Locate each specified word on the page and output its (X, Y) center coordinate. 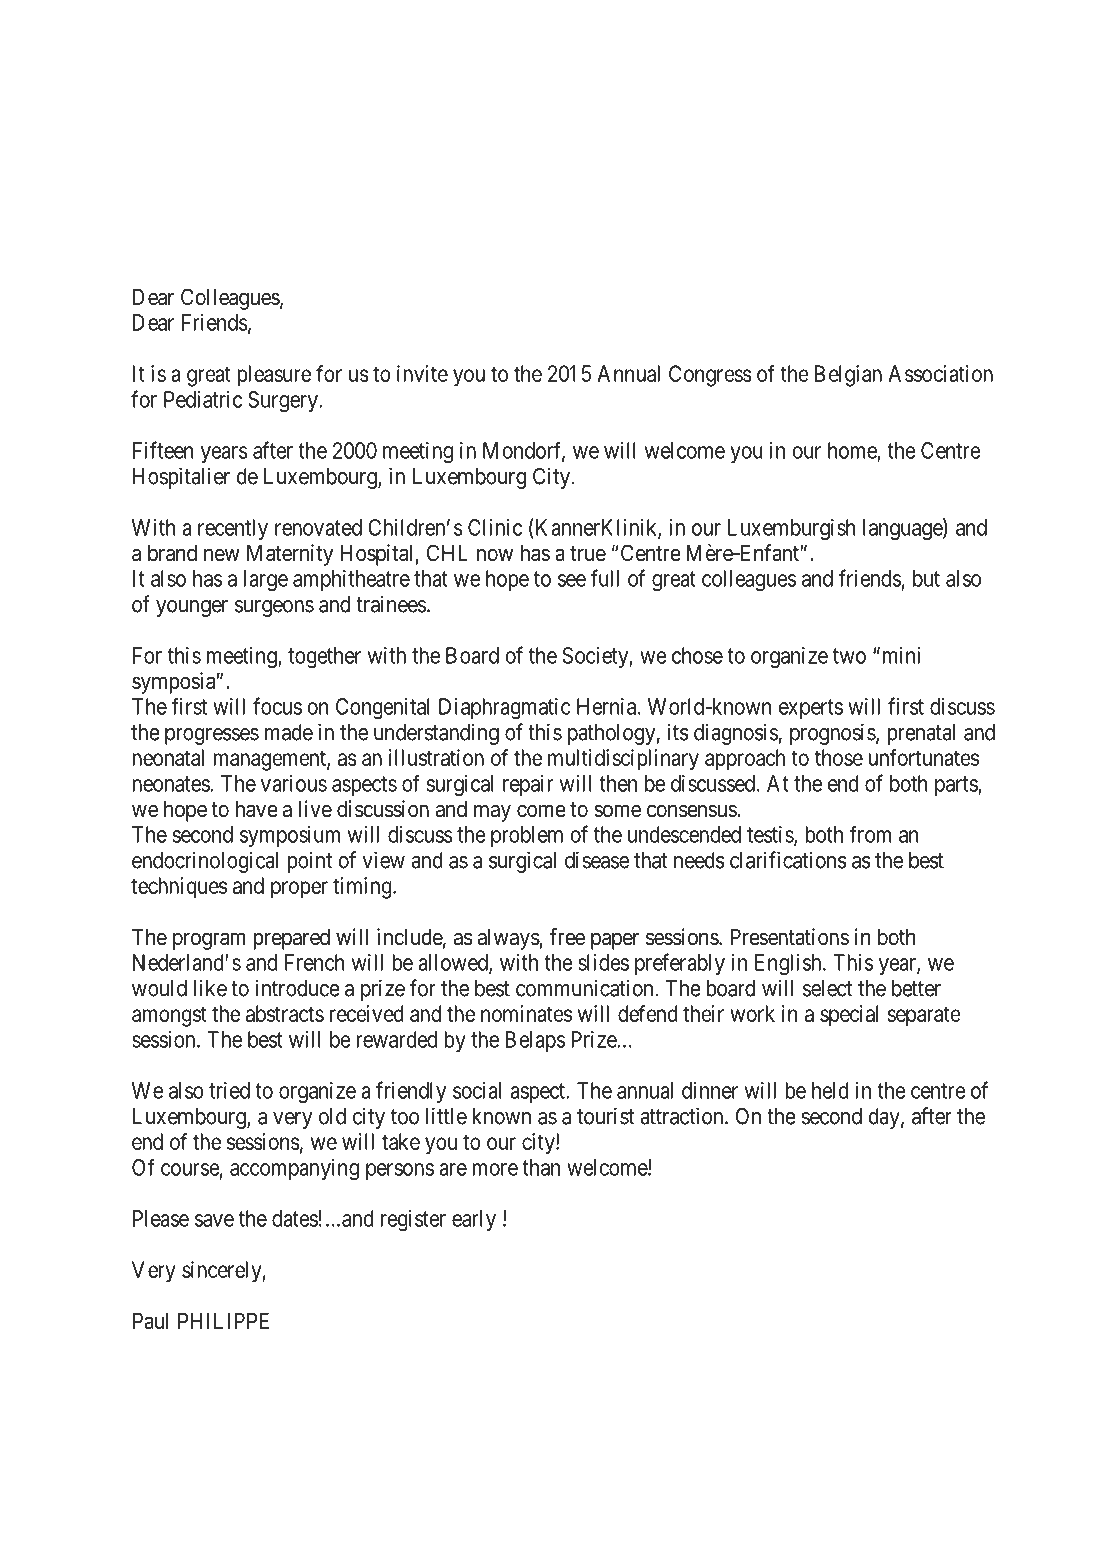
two (849, 656)
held (830, 1090)
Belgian (848, 376)
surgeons (274, 608)
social (477, 1090)
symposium (290, 836)
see (572, 580)
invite (422, 373)
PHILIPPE (223, 1320)
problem (527, 836)
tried (229, 1090)
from (870, 834)
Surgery (284, 402)
